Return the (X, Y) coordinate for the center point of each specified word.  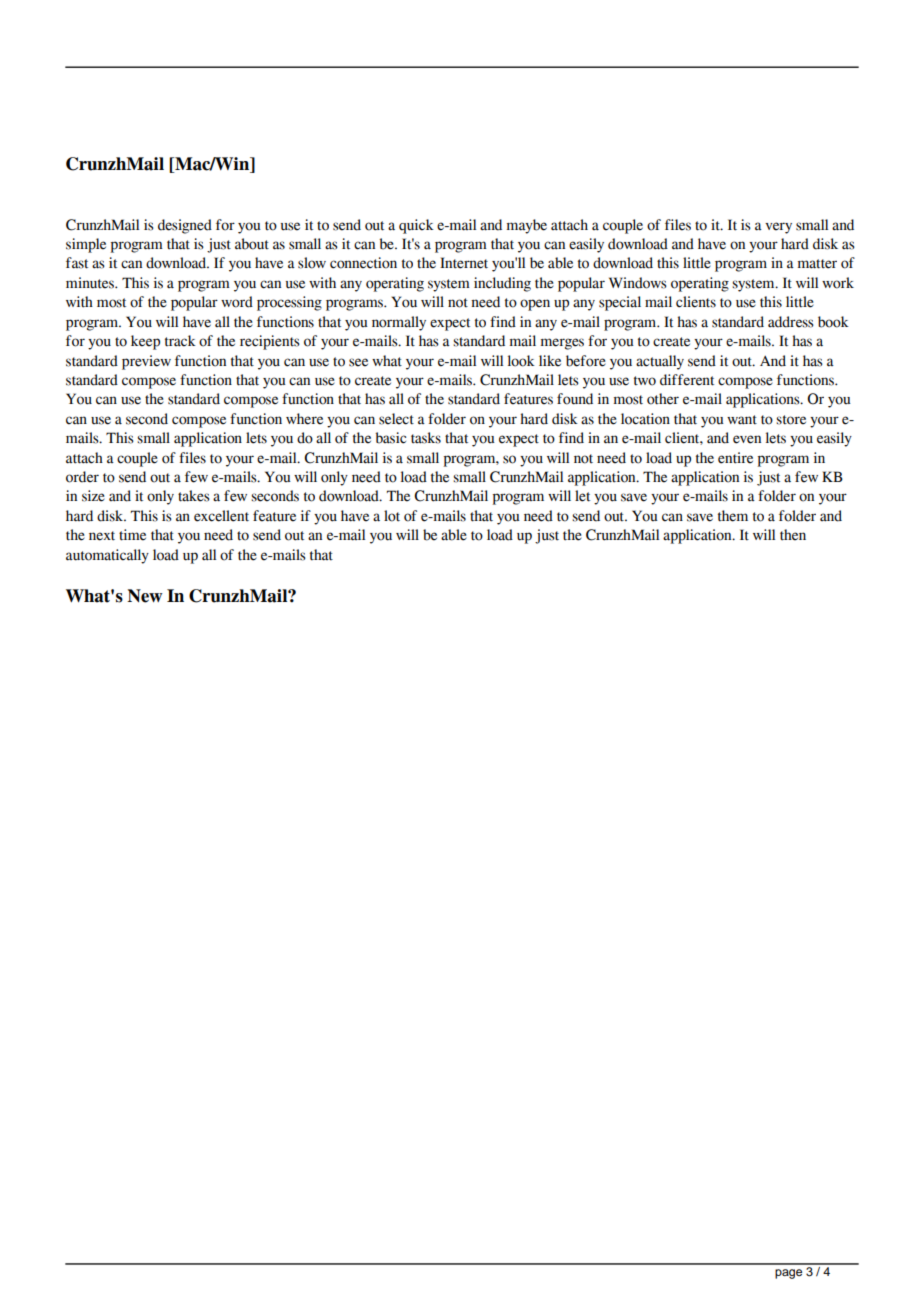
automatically (107, 556)
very (778, 228)
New (145, 596)
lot (392, 516)
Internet (464, 263)
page (788, 1274)
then (793, 535)
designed (185, 226)
